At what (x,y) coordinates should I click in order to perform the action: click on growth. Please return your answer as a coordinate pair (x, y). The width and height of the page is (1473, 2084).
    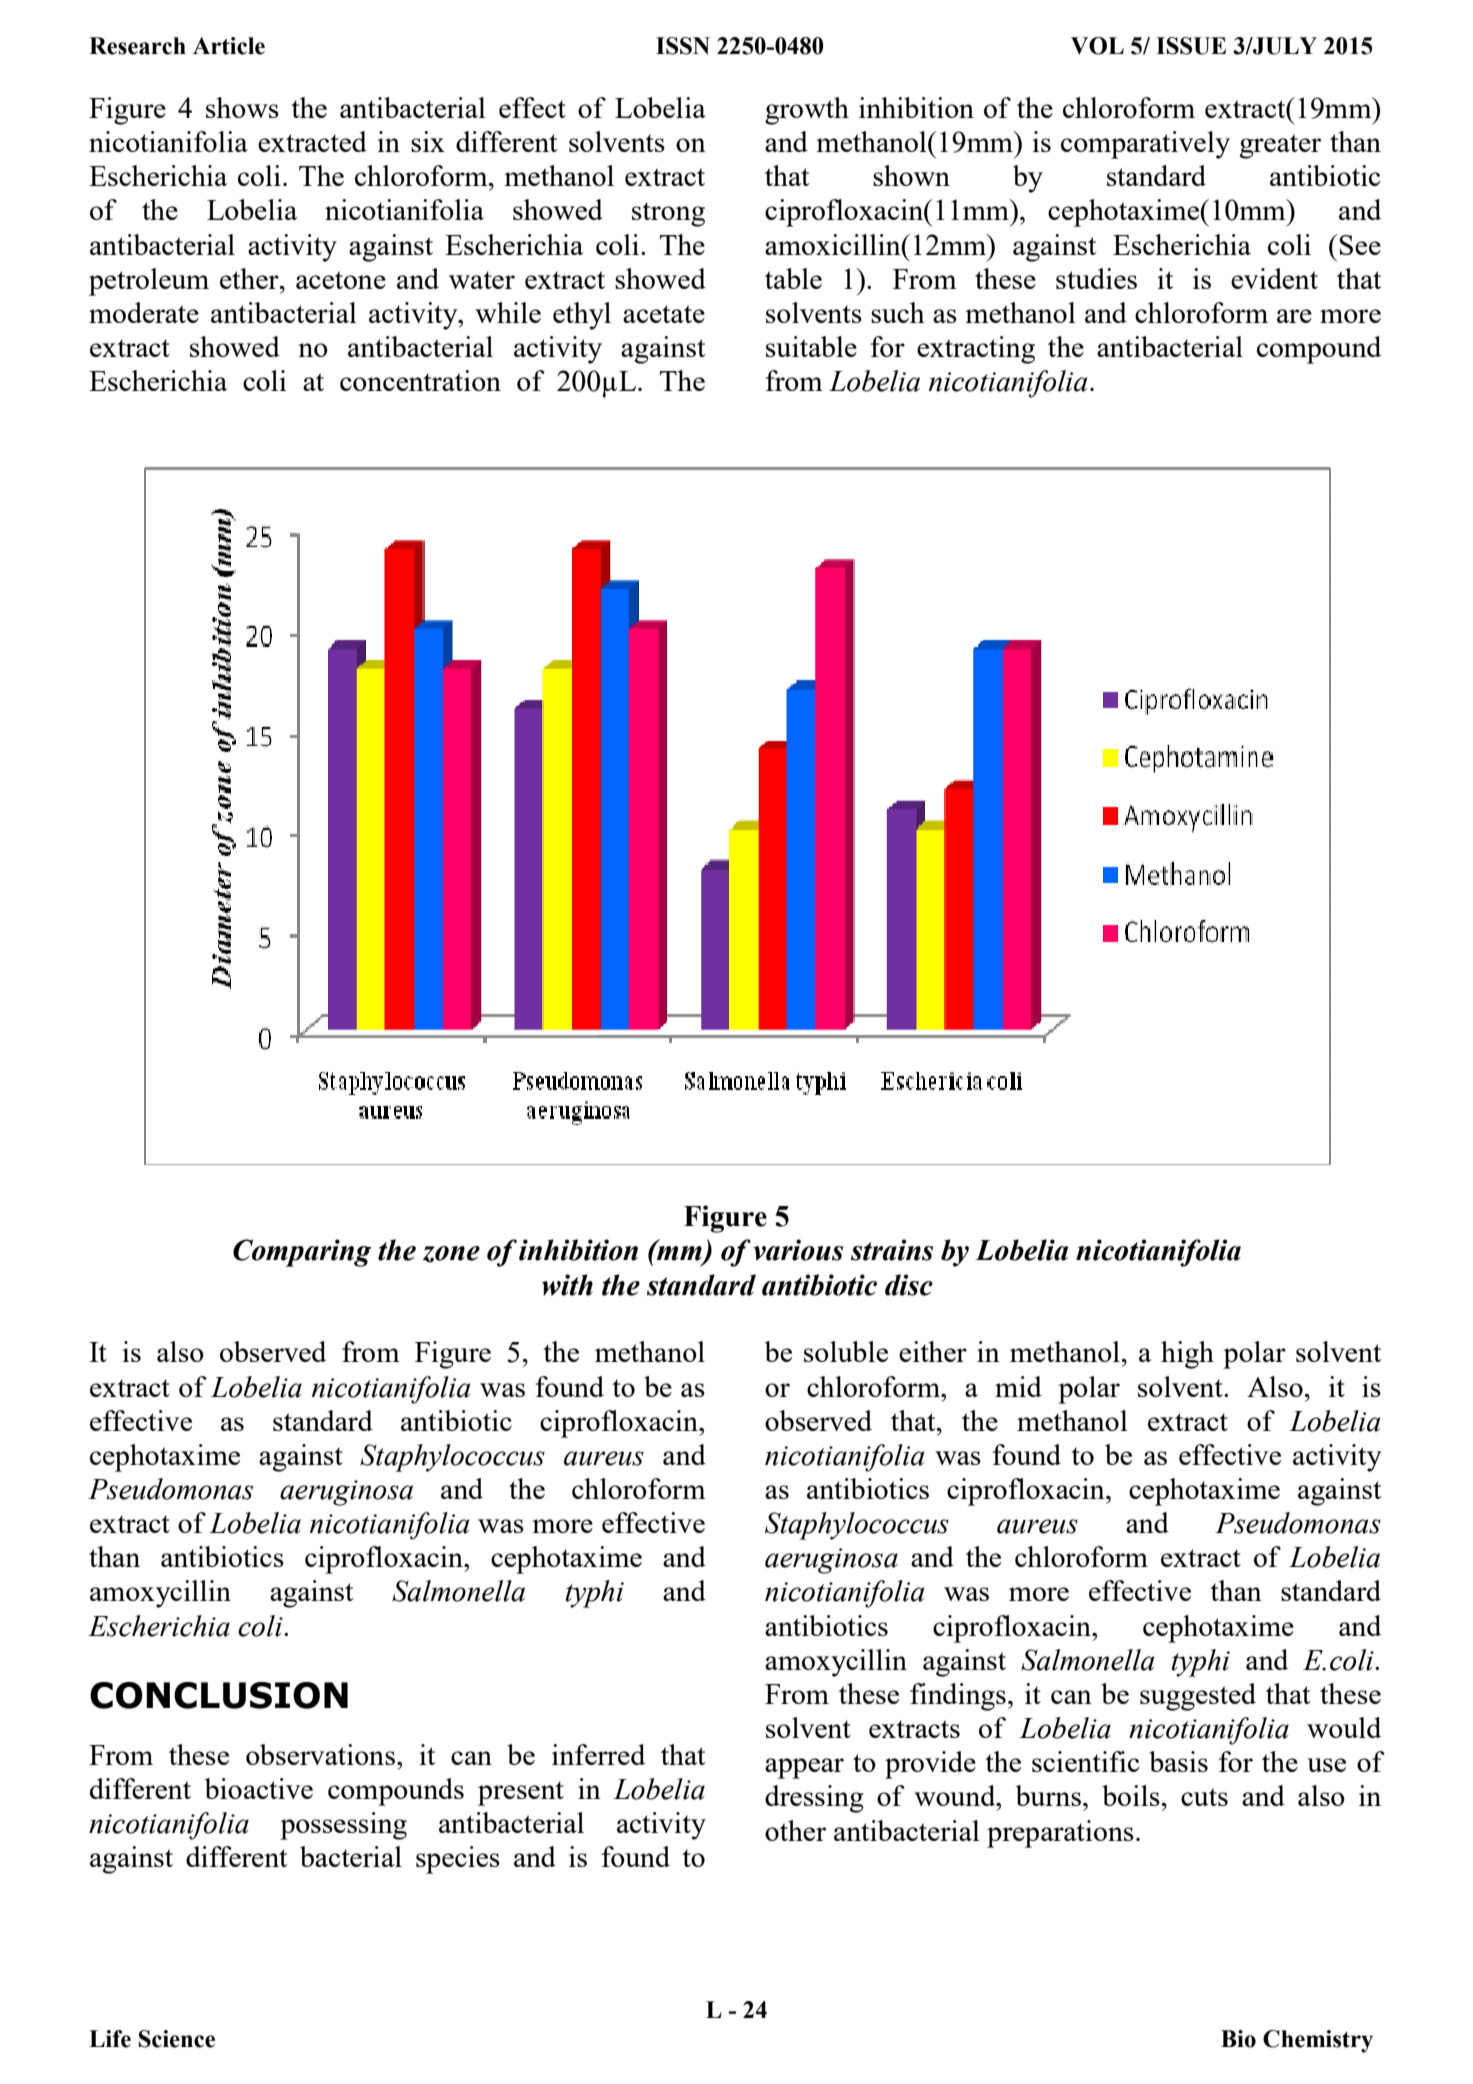
    Looking at the image, I should click on (807, 111).
